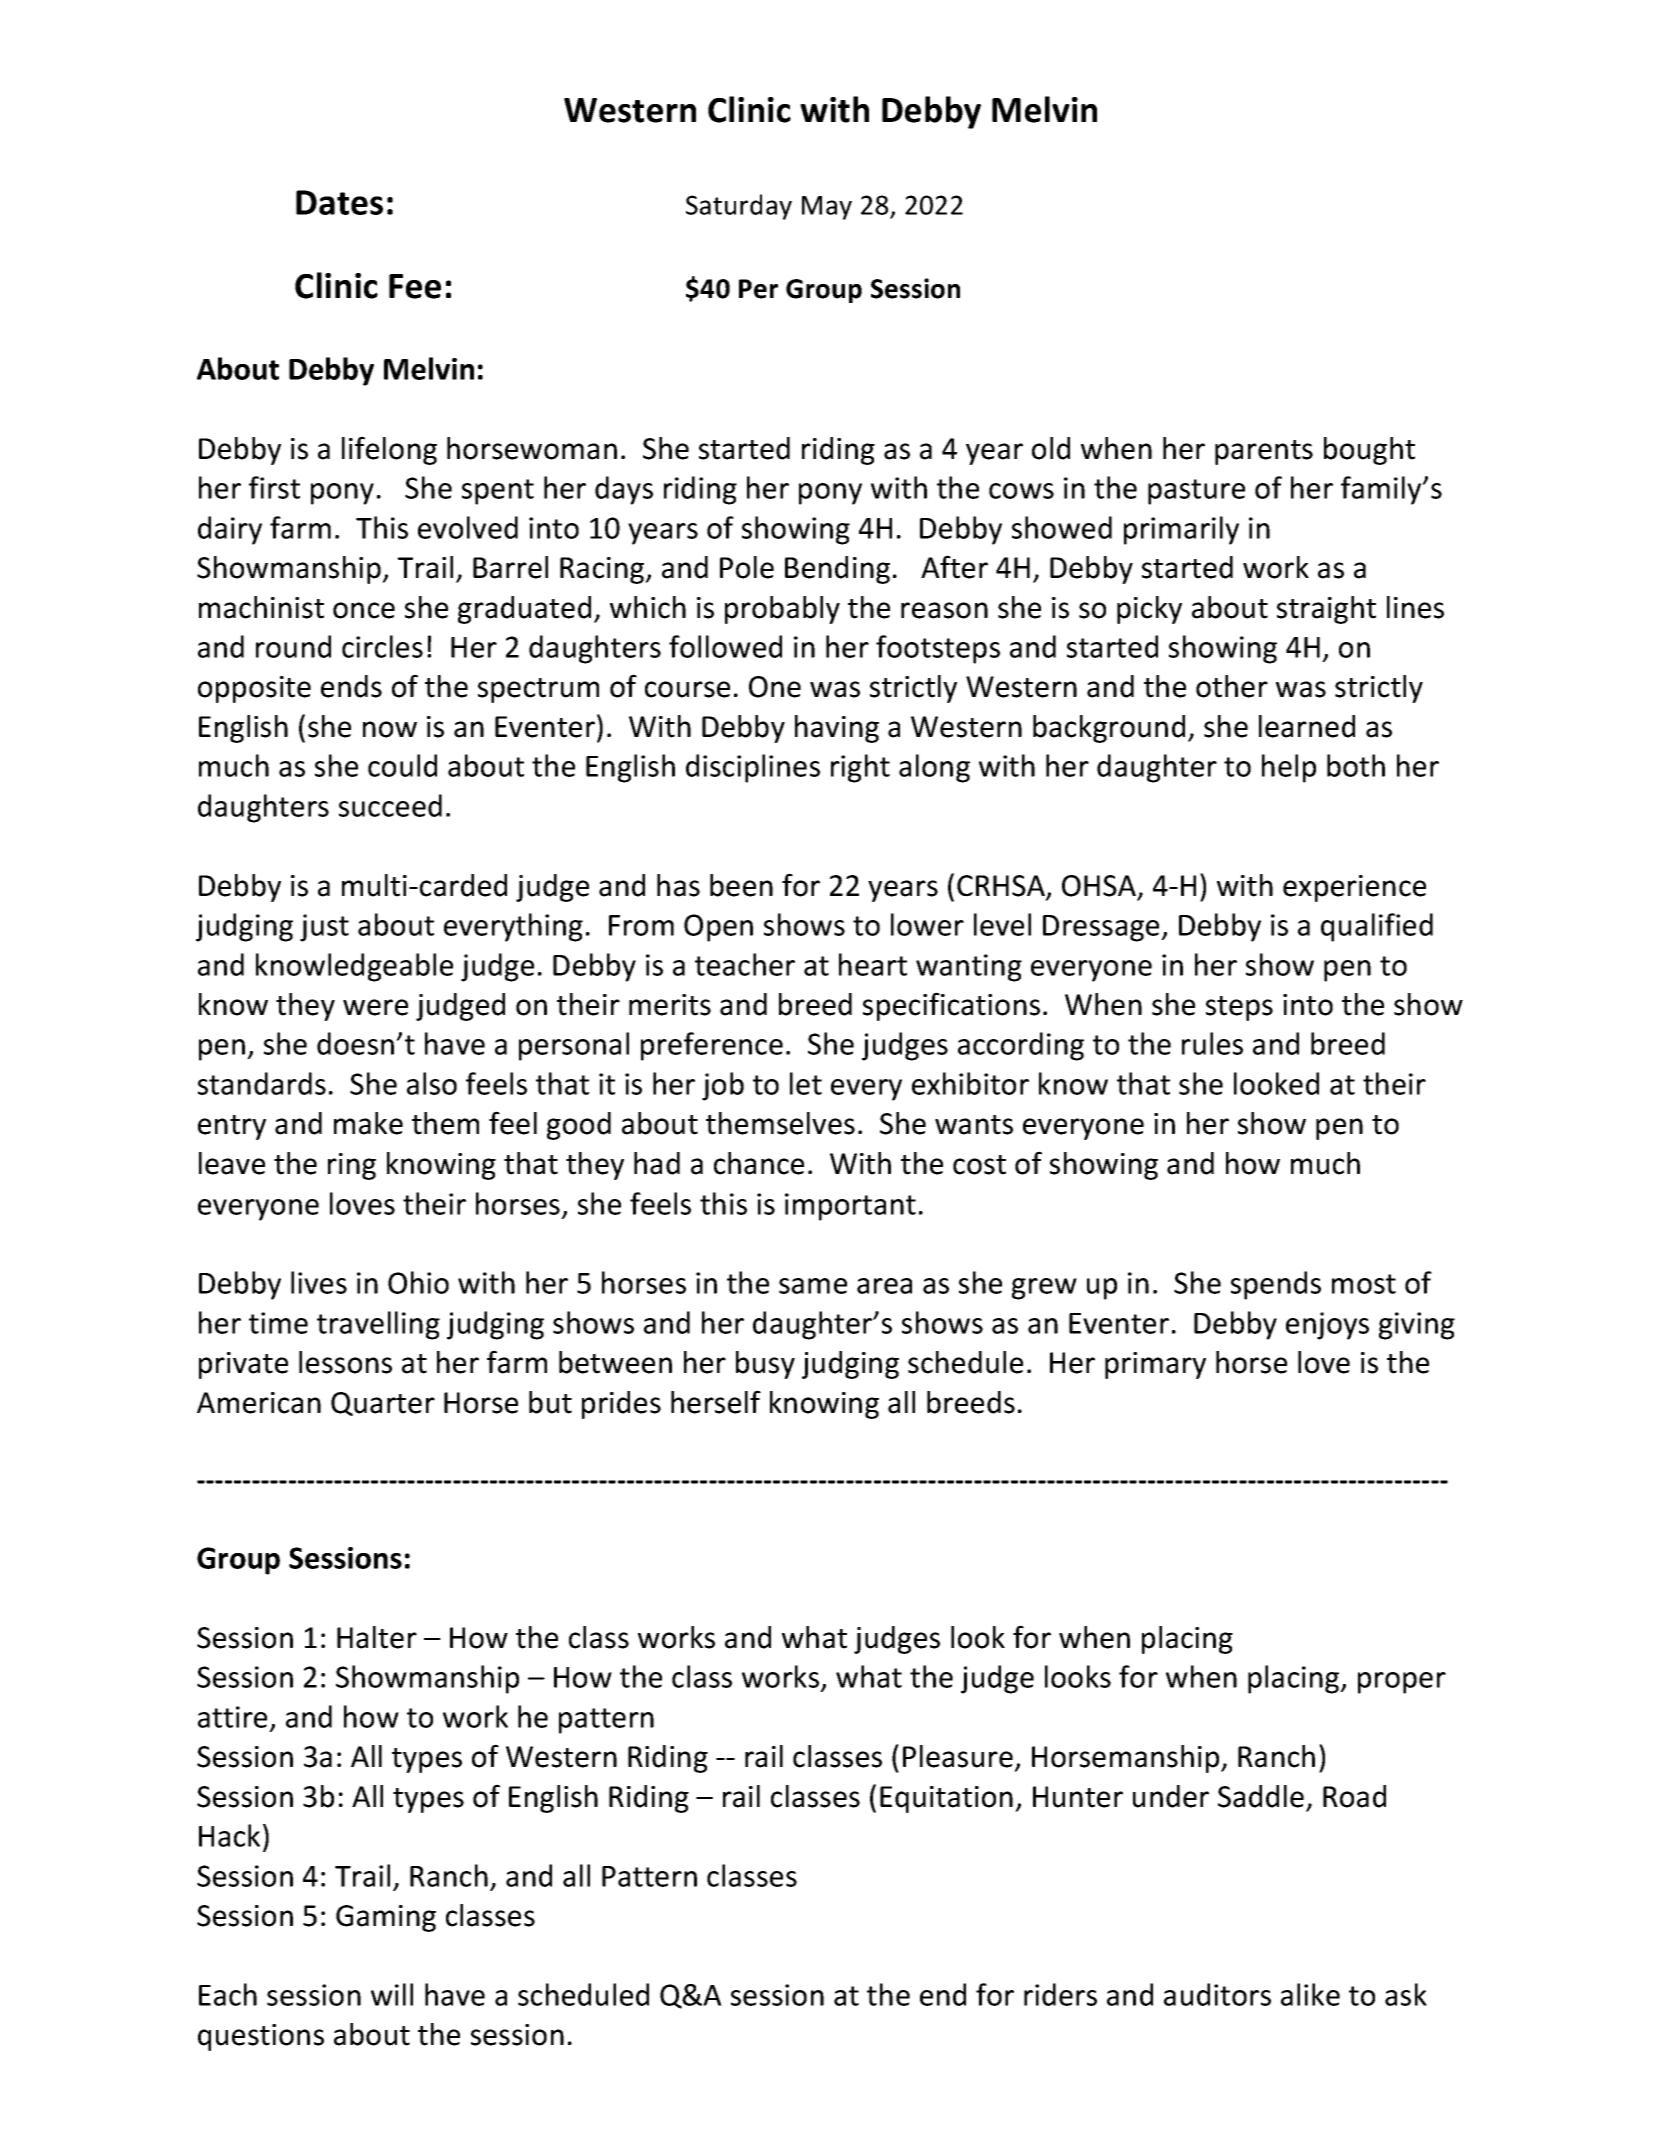 This screenshot has width=1661, height=2149. What do you see at coordinates (827, 208) in the screenshot?
I see `May` at bounding box center [827, 208].
